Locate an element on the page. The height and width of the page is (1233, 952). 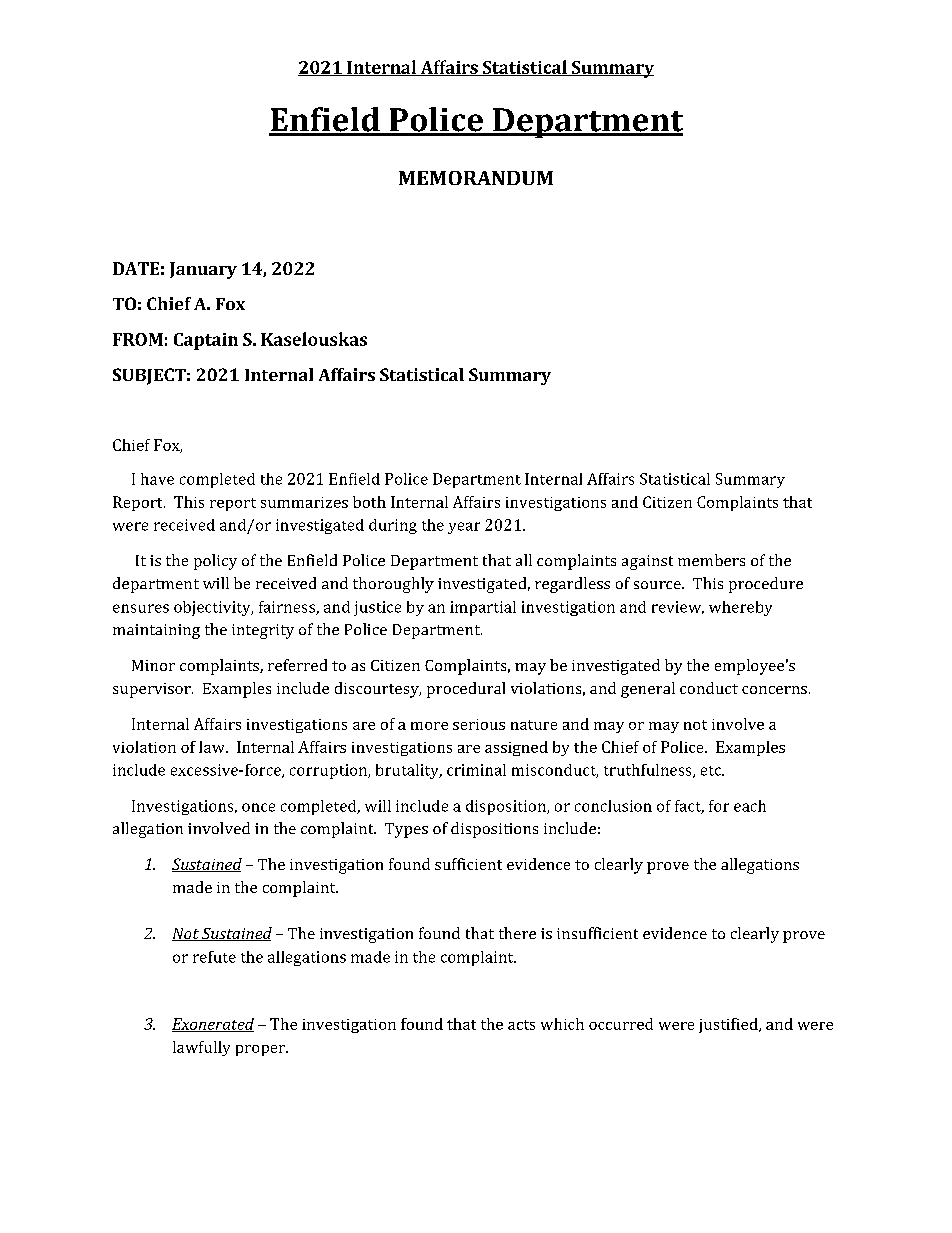
year is located at coordinates (464, 528).
